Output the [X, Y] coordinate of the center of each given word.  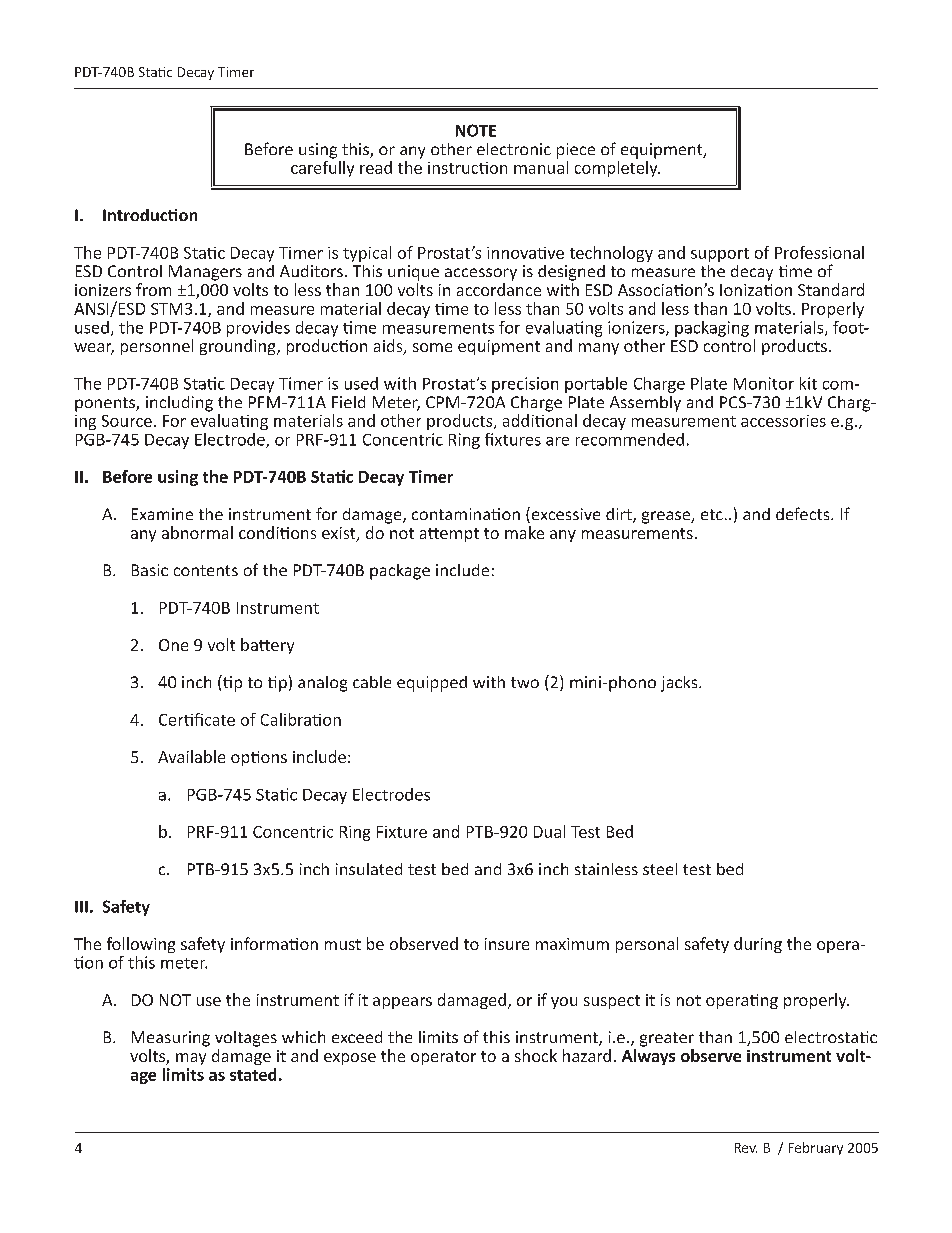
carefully [322, 169]
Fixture [402, 832]
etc [712, 514]
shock [536, 1055]
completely [617, 169]
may [191, 1059]
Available [191, 756]
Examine [162, 514]
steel [660, 869]
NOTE [476, 130]
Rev [746, 1148]
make [524, 532]
